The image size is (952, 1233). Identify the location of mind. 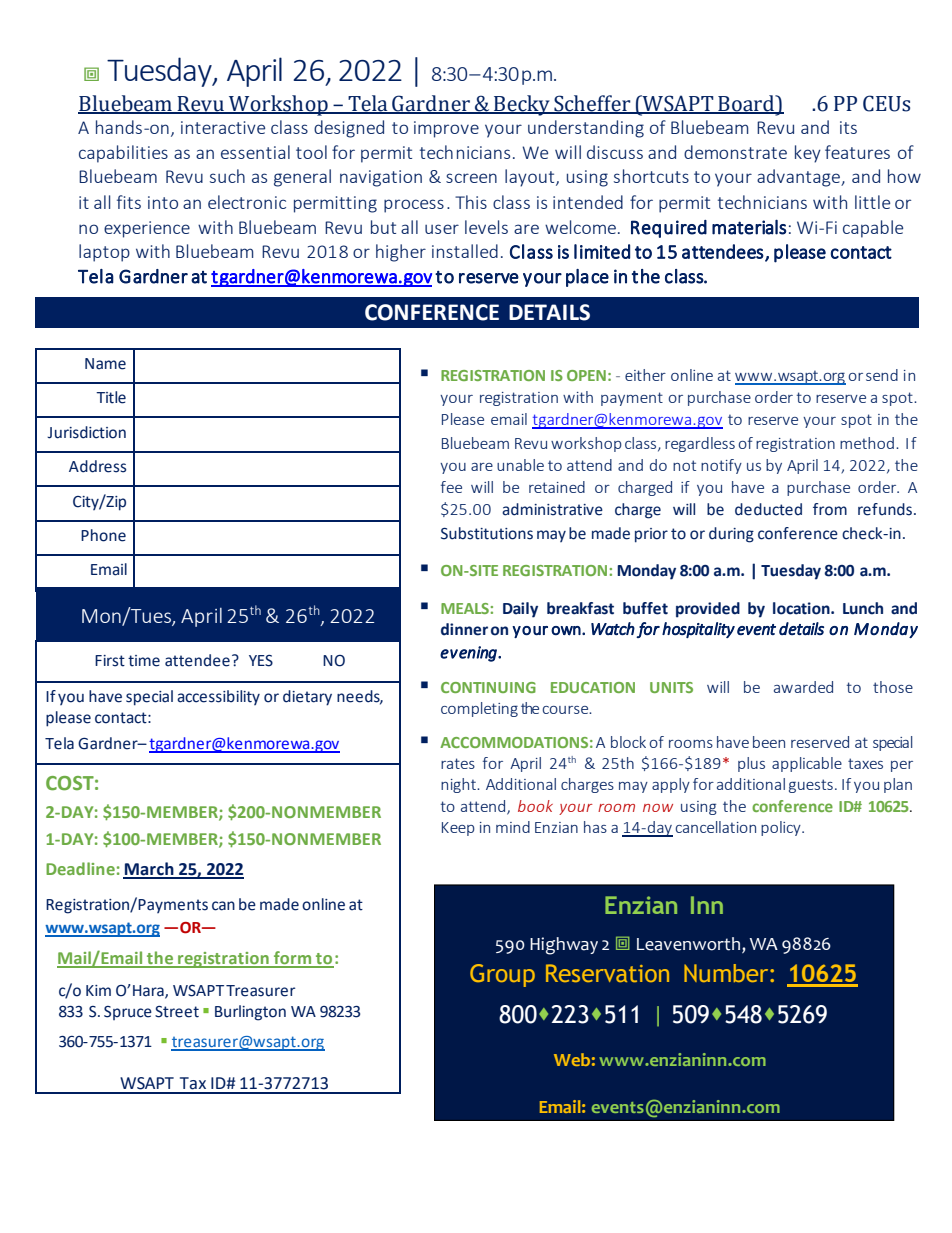
(513, 827).
